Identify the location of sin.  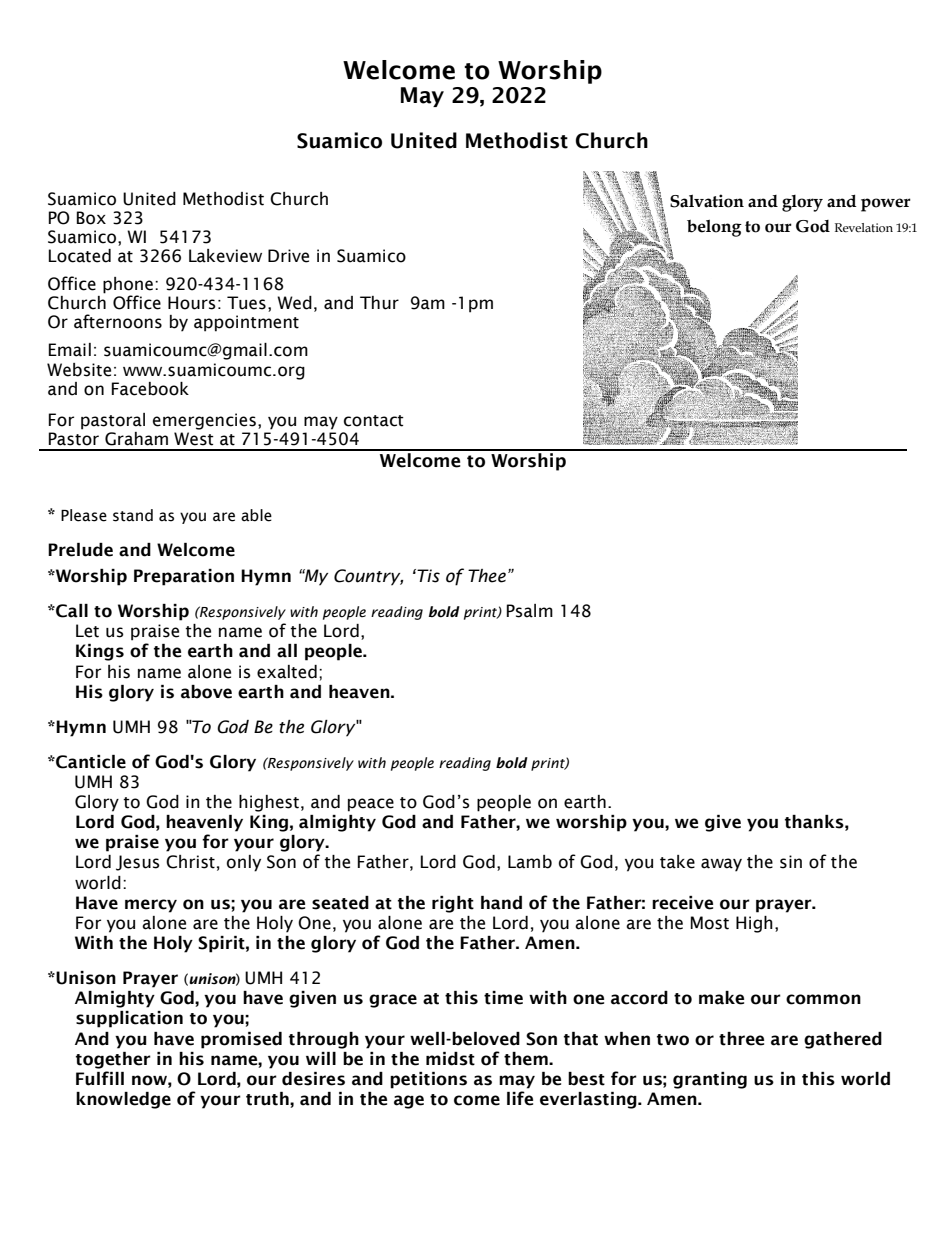
(791, 862).
